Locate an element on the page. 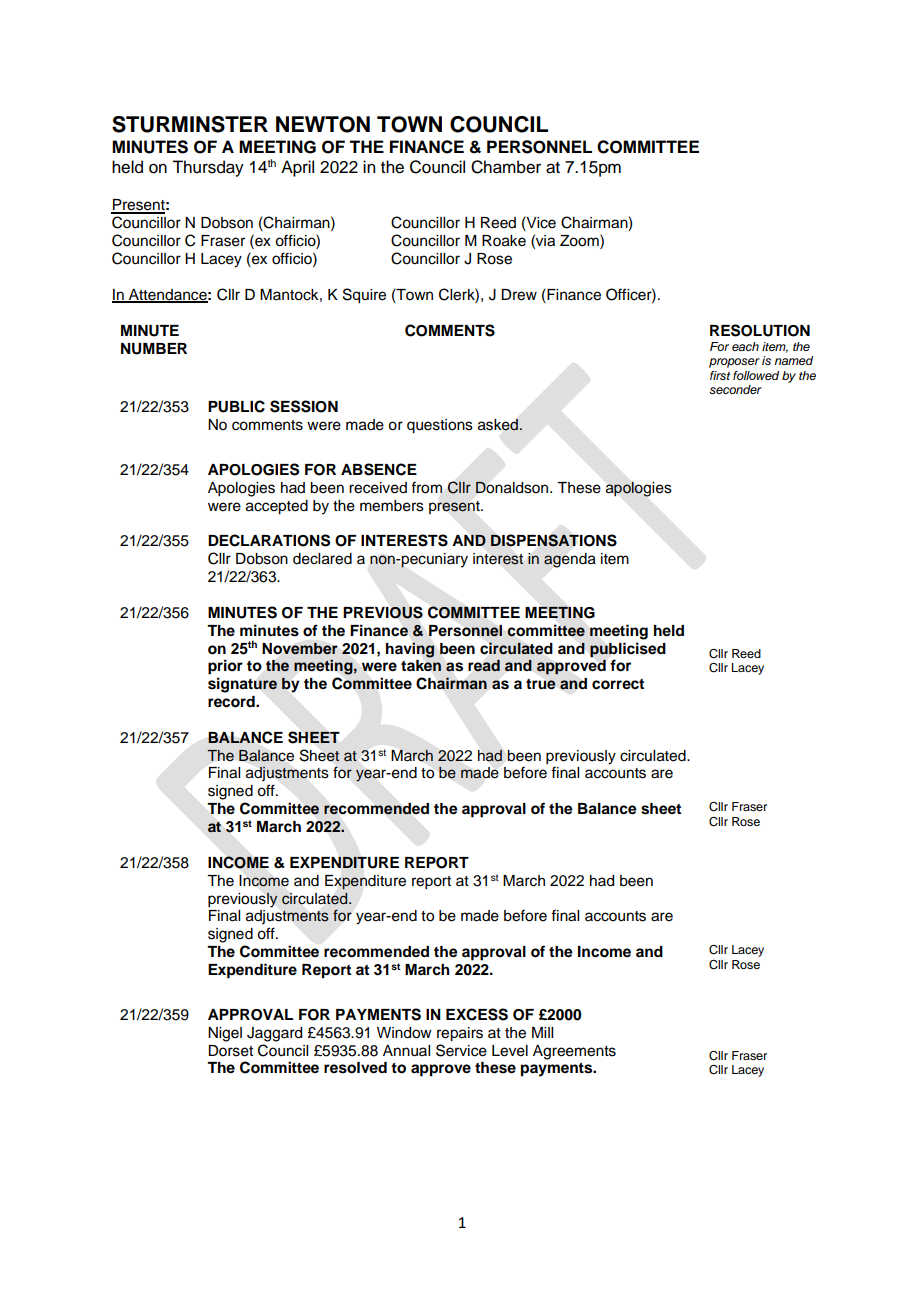  Thursday is located at coordinates (208, 168).
